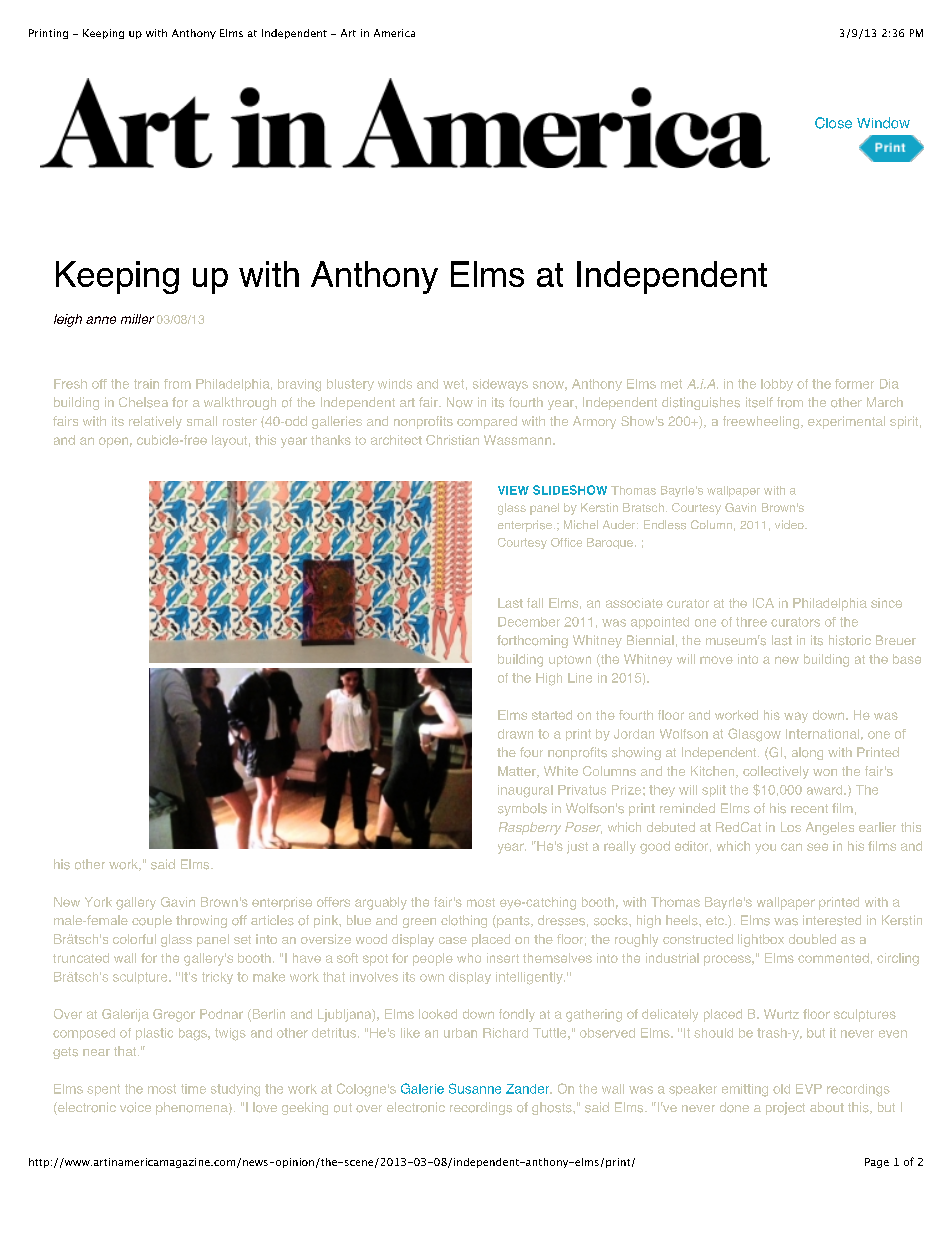 The image size is (952, 1233). What do you see at coordinates (135, 1107) in the screenshot?
I see `voice` at bounding box center [135, 1107].
